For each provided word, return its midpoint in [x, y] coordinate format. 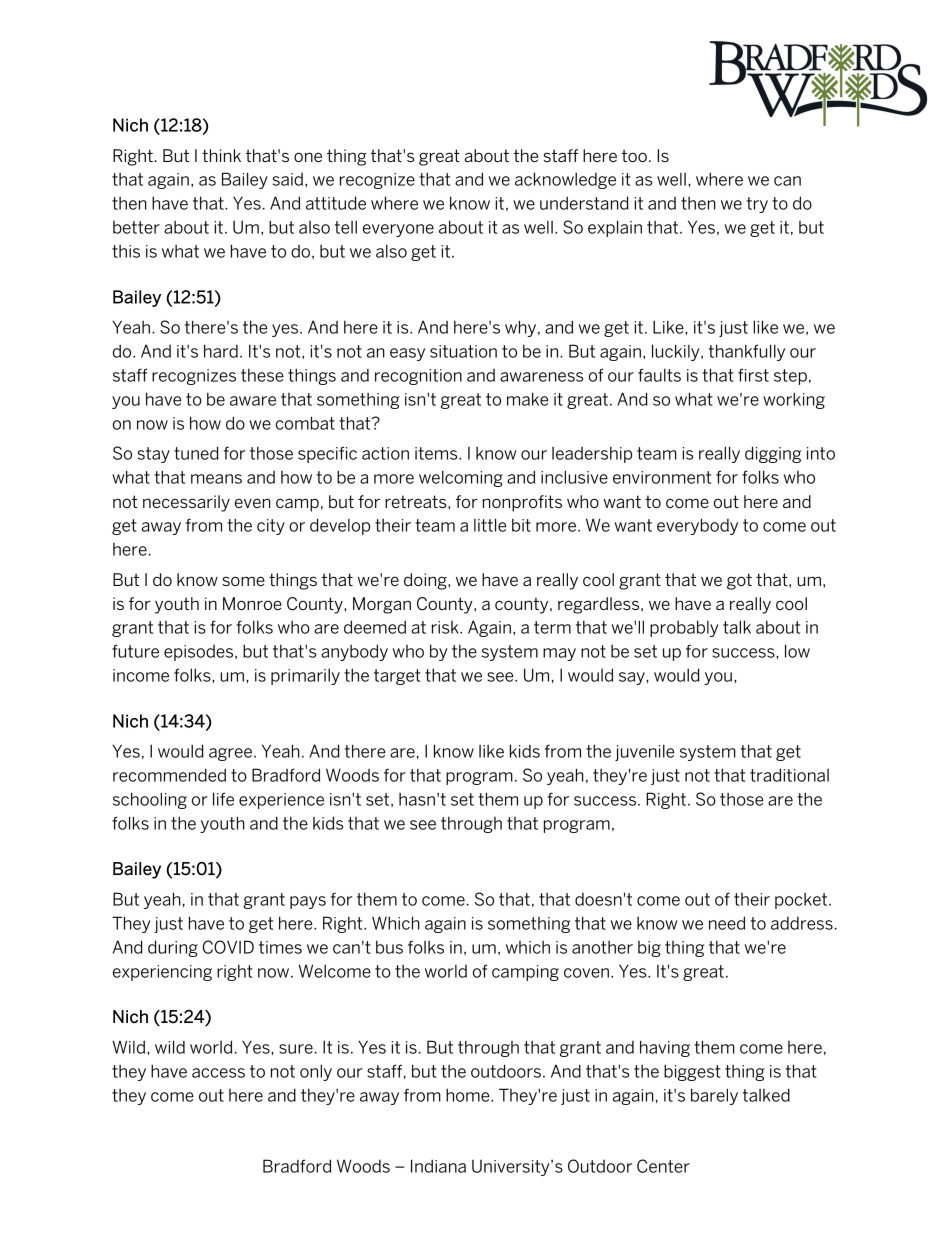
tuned [196, 453]
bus [389, 947]
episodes [200, 653]
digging [773, 454]
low [797, 651]
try [757, 205]
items [437, 453]
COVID [228, 947]
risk [446, 627]
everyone [398, 230]
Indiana [438, 1166]
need [727, 923]
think [221, 155]
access [218, 1073]
